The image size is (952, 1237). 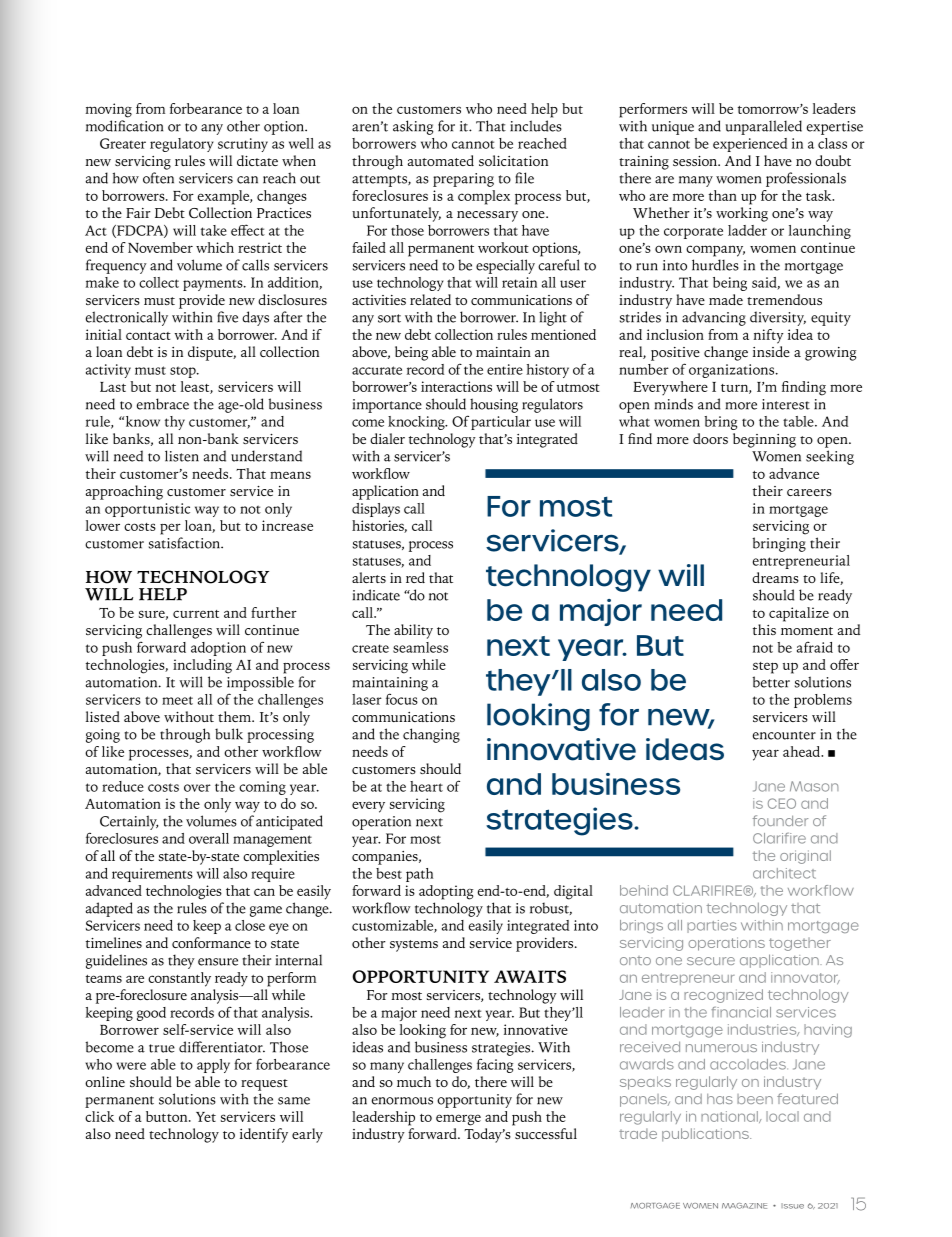 What do you see at coordinates (420, 647) in the screenshot?
I see `seamless` at bounding box center [420, 647].
